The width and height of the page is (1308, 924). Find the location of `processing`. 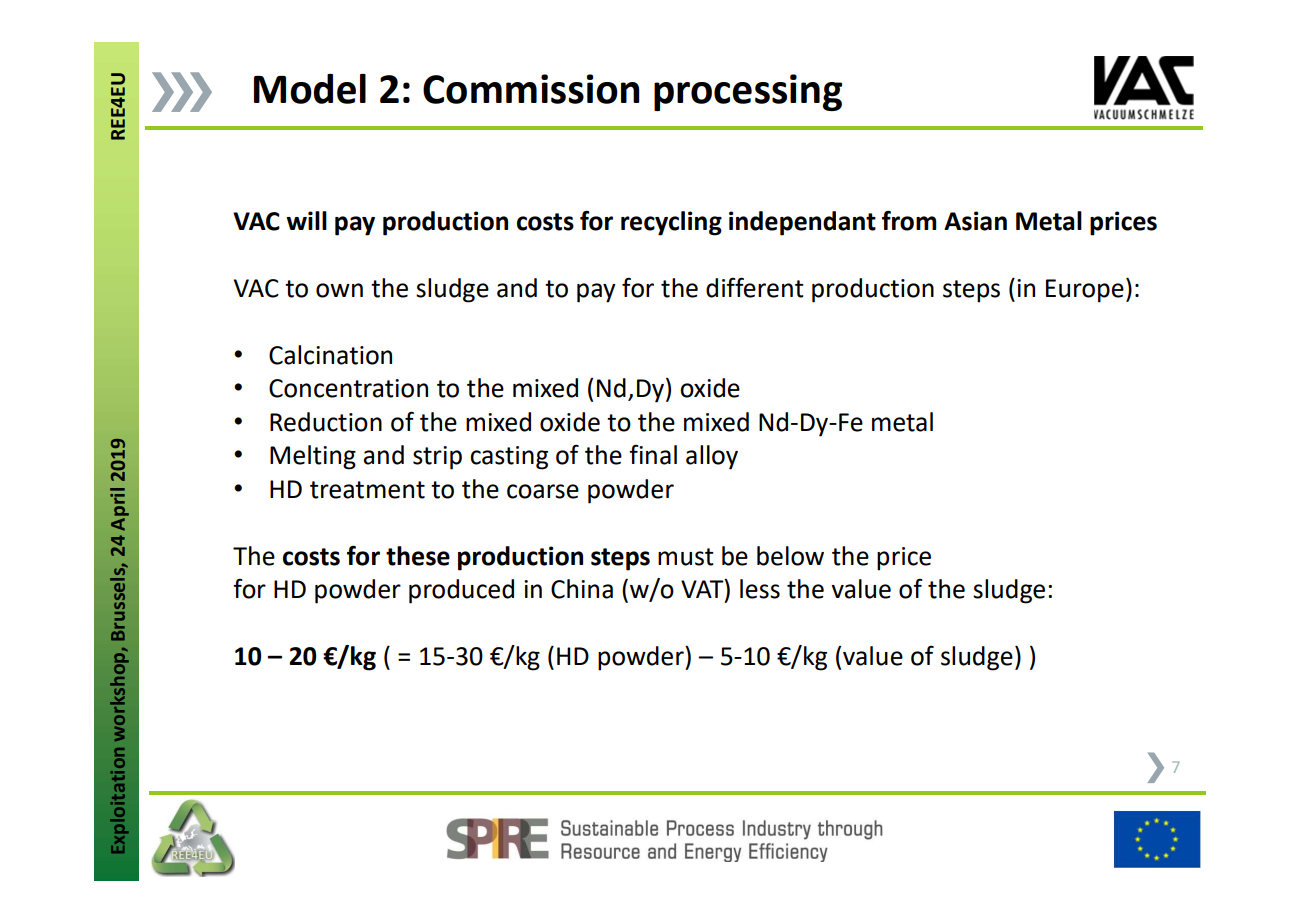

processing is located at coordinates (748, 92).
